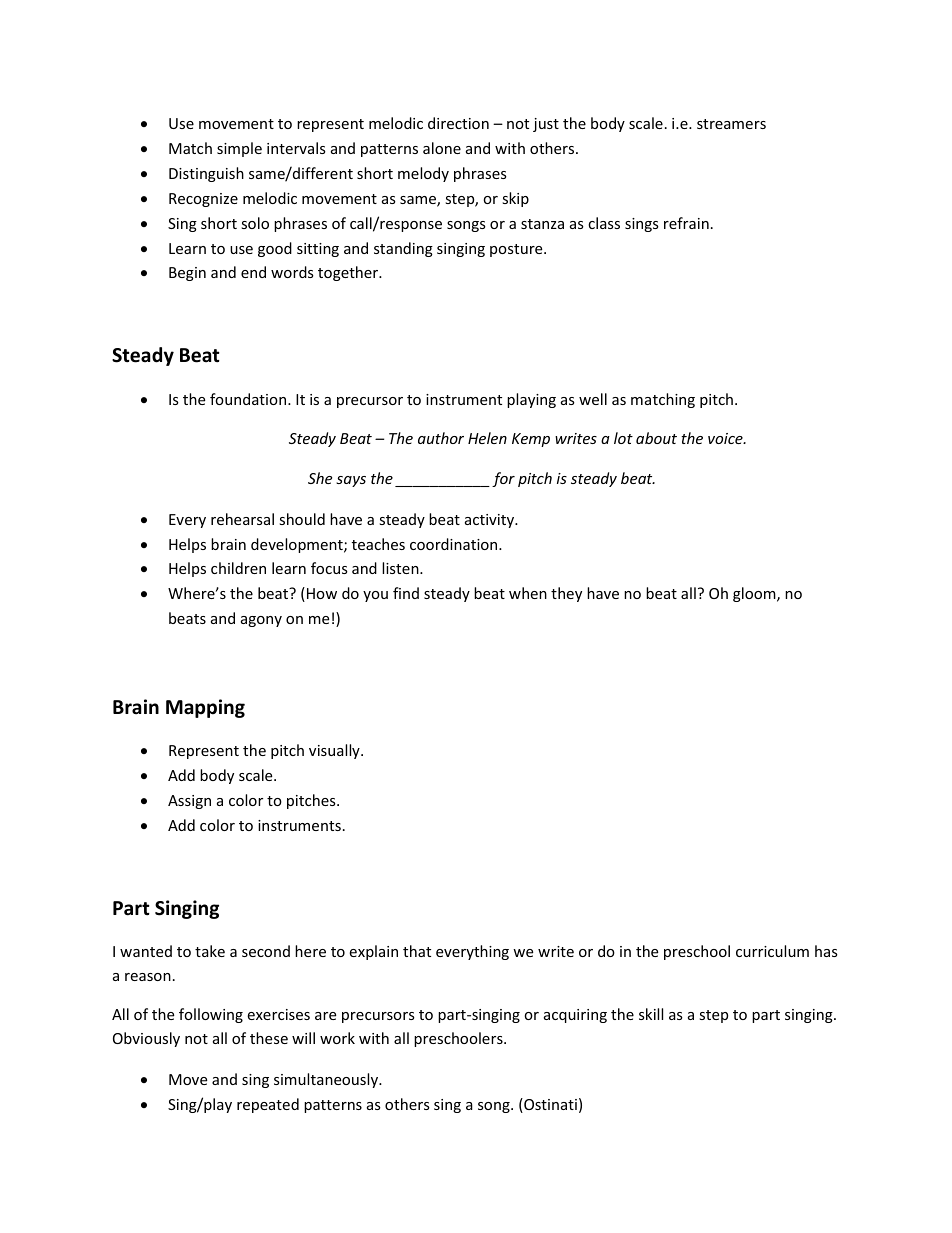  I want to click on repeated, so click(268, 1105).
